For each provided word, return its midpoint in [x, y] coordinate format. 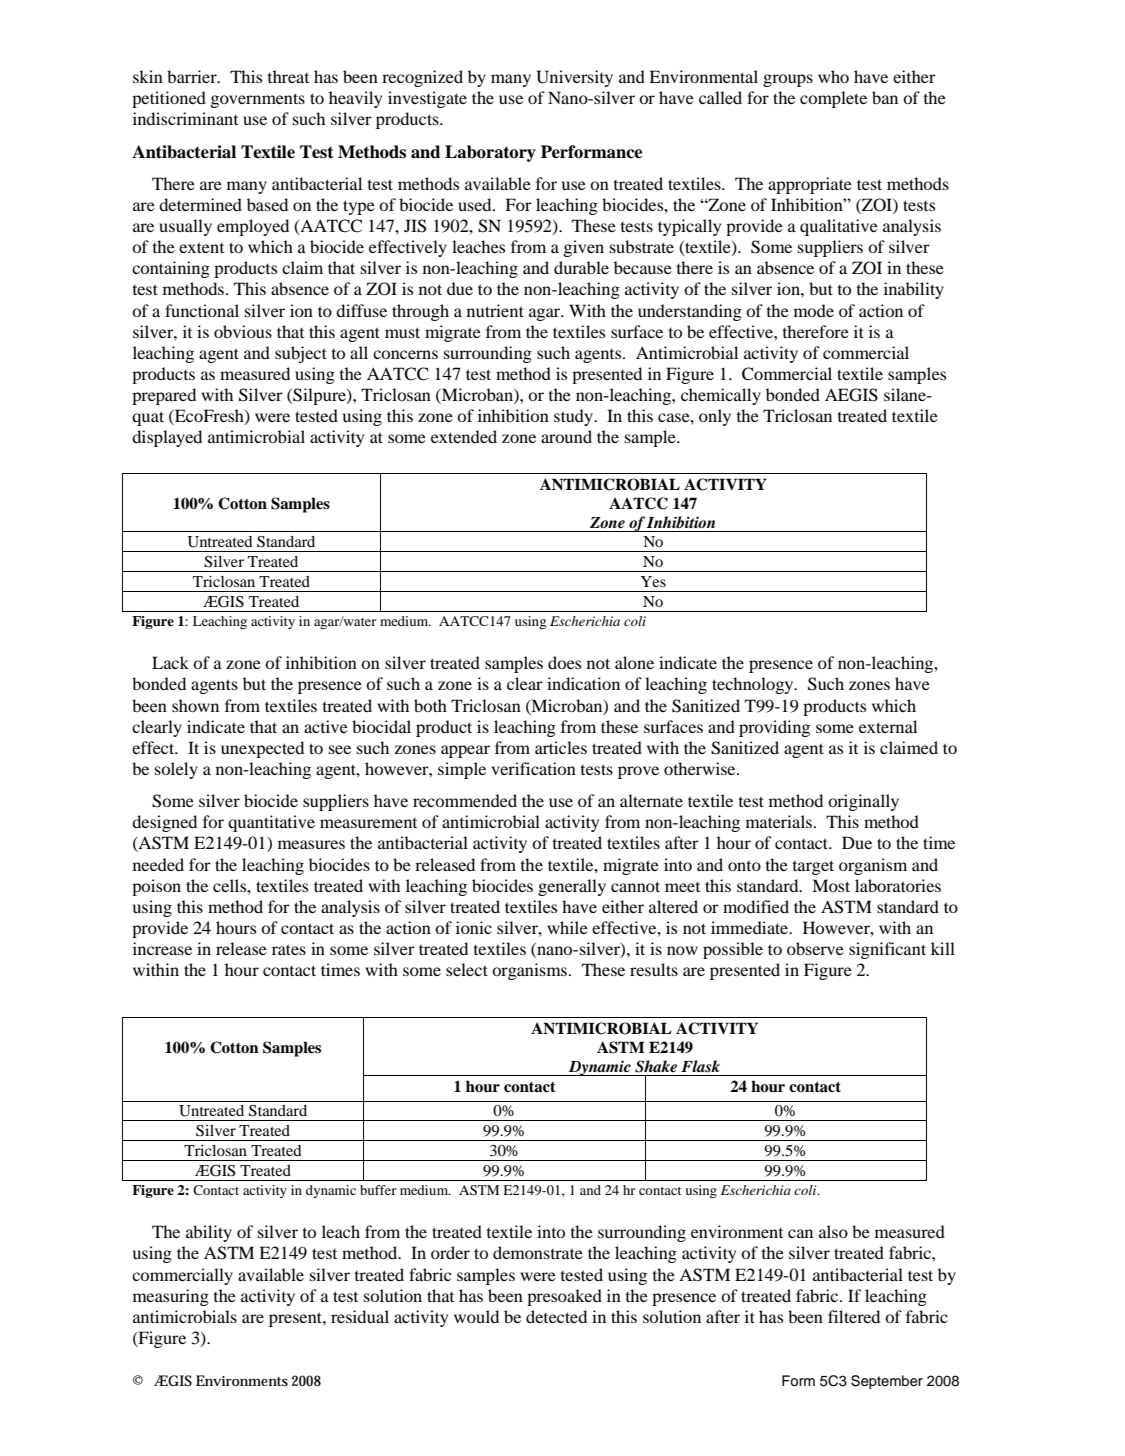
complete [833, 99]
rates [289, 949]
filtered [854, 1316]
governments [257, 100]
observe [815, 948]
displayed [167, 438]
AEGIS [851, 395]
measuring [171, 1297]
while [567, 927]
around [566, 436]
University [575, 78]
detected [556, 1316]
